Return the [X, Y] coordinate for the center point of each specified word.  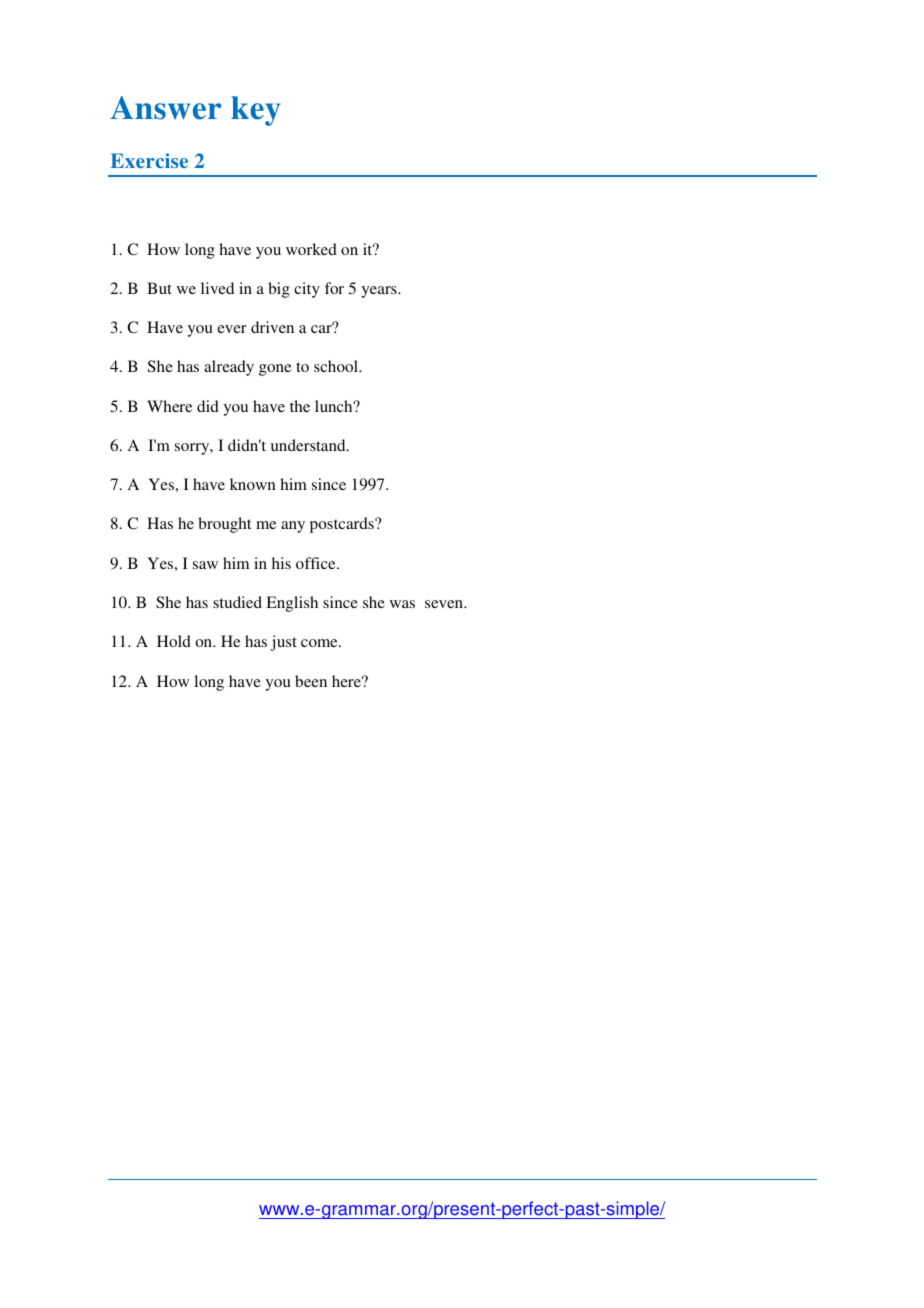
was [402, 604]
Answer [166, 108]
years [380, 292]
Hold [174, 641]
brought [224, 525]
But [159, 288]
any [293, 527]
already [229, 368]
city [307, 290]
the [300, 406]
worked [311, 249]
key [256, 111]
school [337, 366]
